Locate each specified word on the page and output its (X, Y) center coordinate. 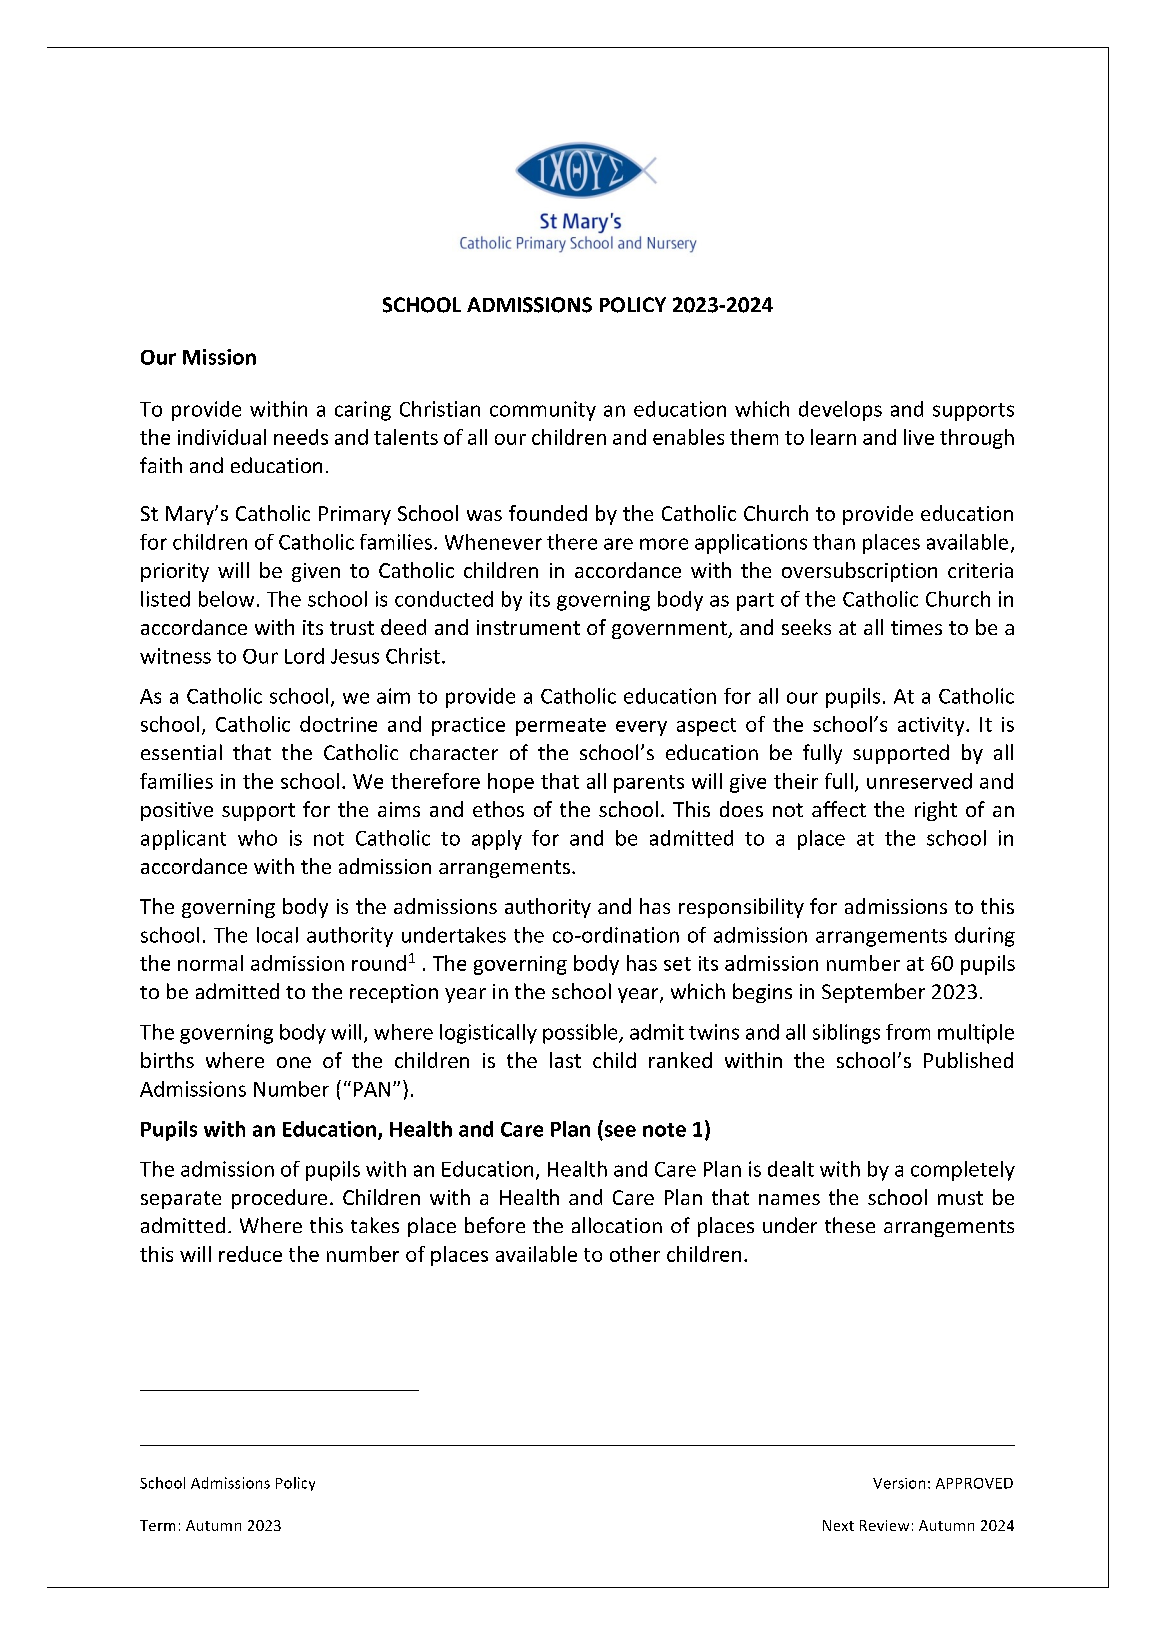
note (664, 1130)
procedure (279, 1199)
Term (157, 1525)
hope (511, 783)
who (257, 838)
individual (222, 437)
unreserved (919, 781)
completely (963, 1171)
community (543, 411)
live (919, 437)
